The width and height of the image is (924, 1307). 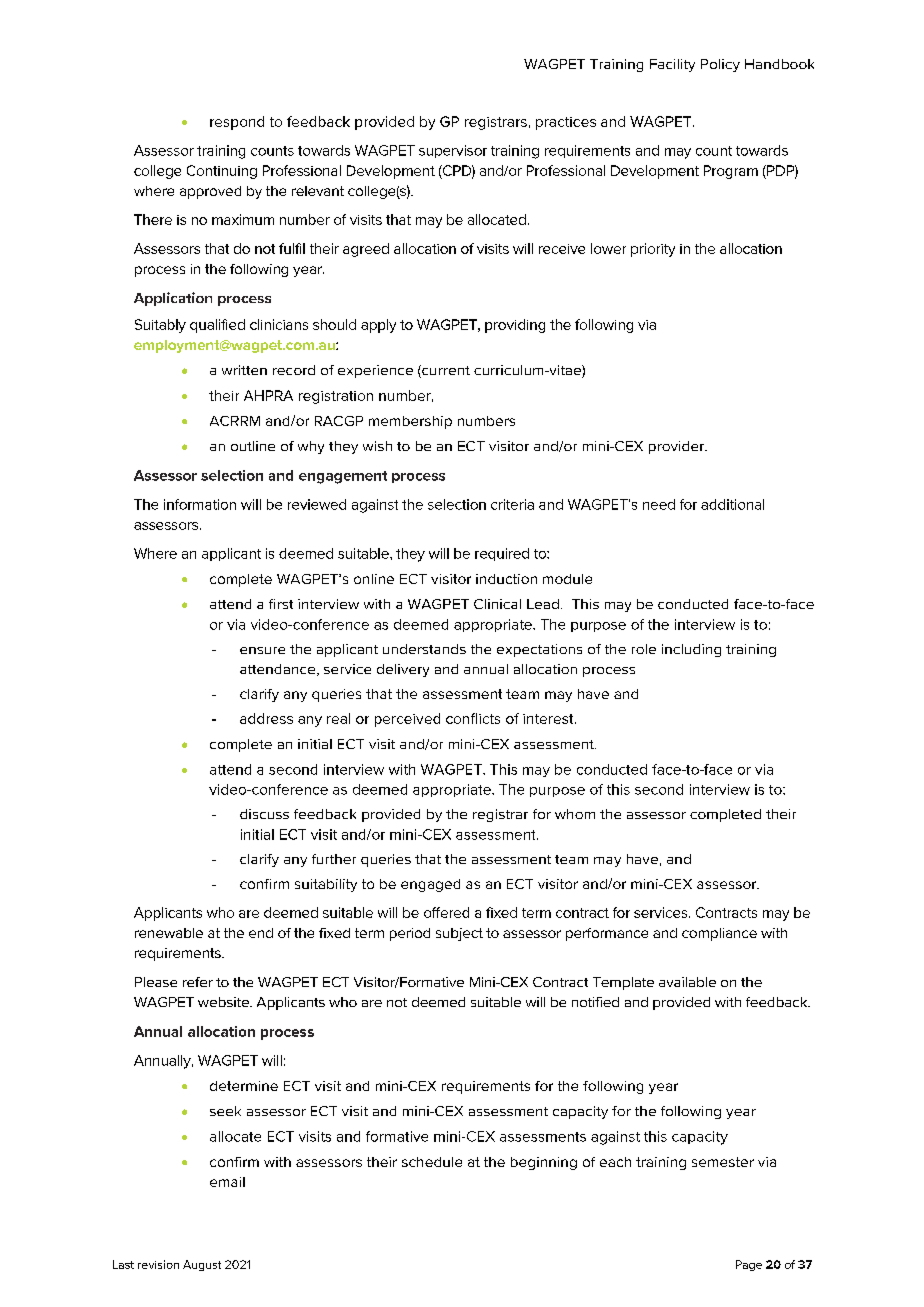 What do you see at coordinates (749, 1265) in the image?
I see `Page` at bounding box center [749, 1265].
